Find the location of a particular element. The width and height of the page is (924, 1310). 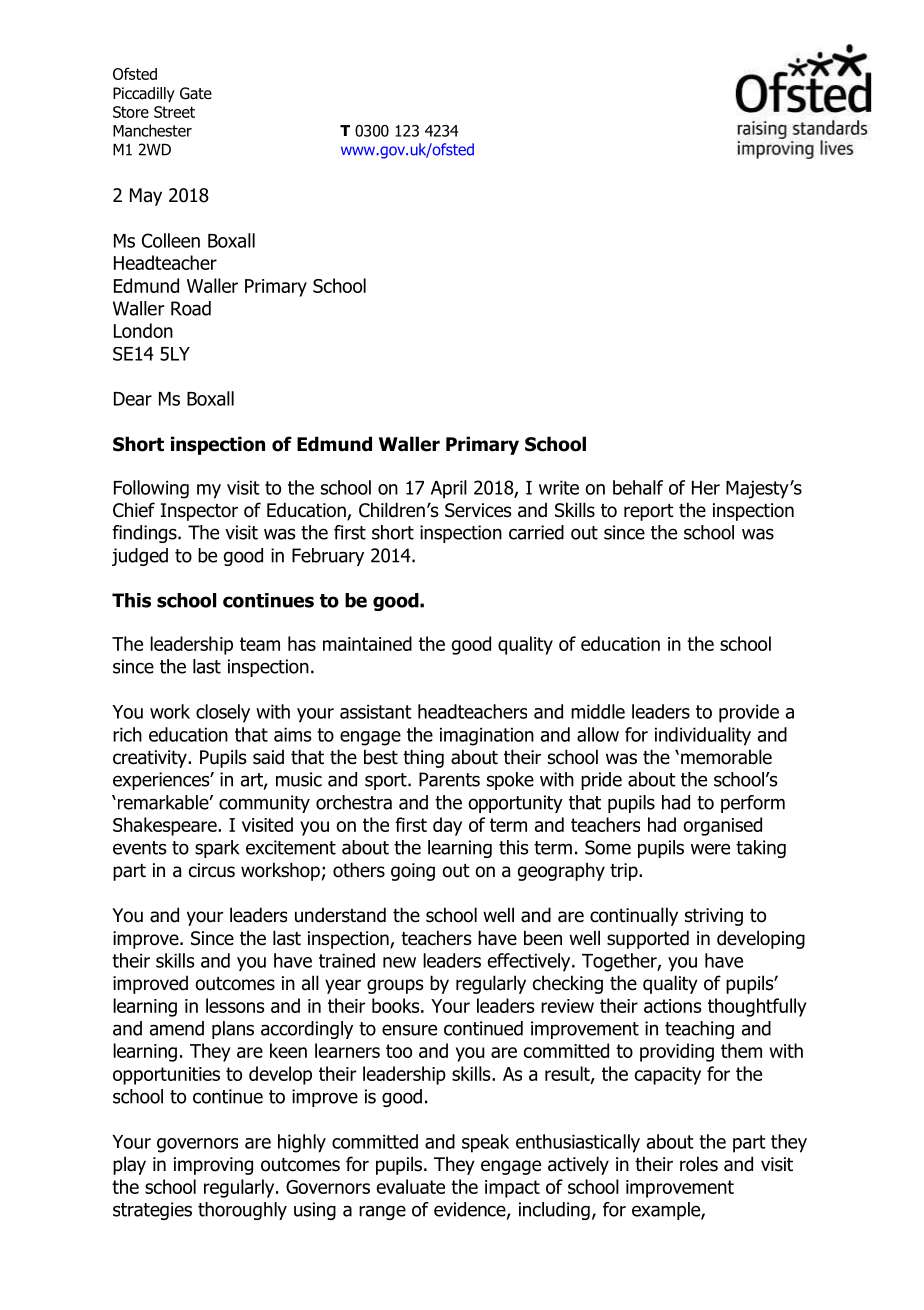

evaluate is located at coordinates (411, 1186).
